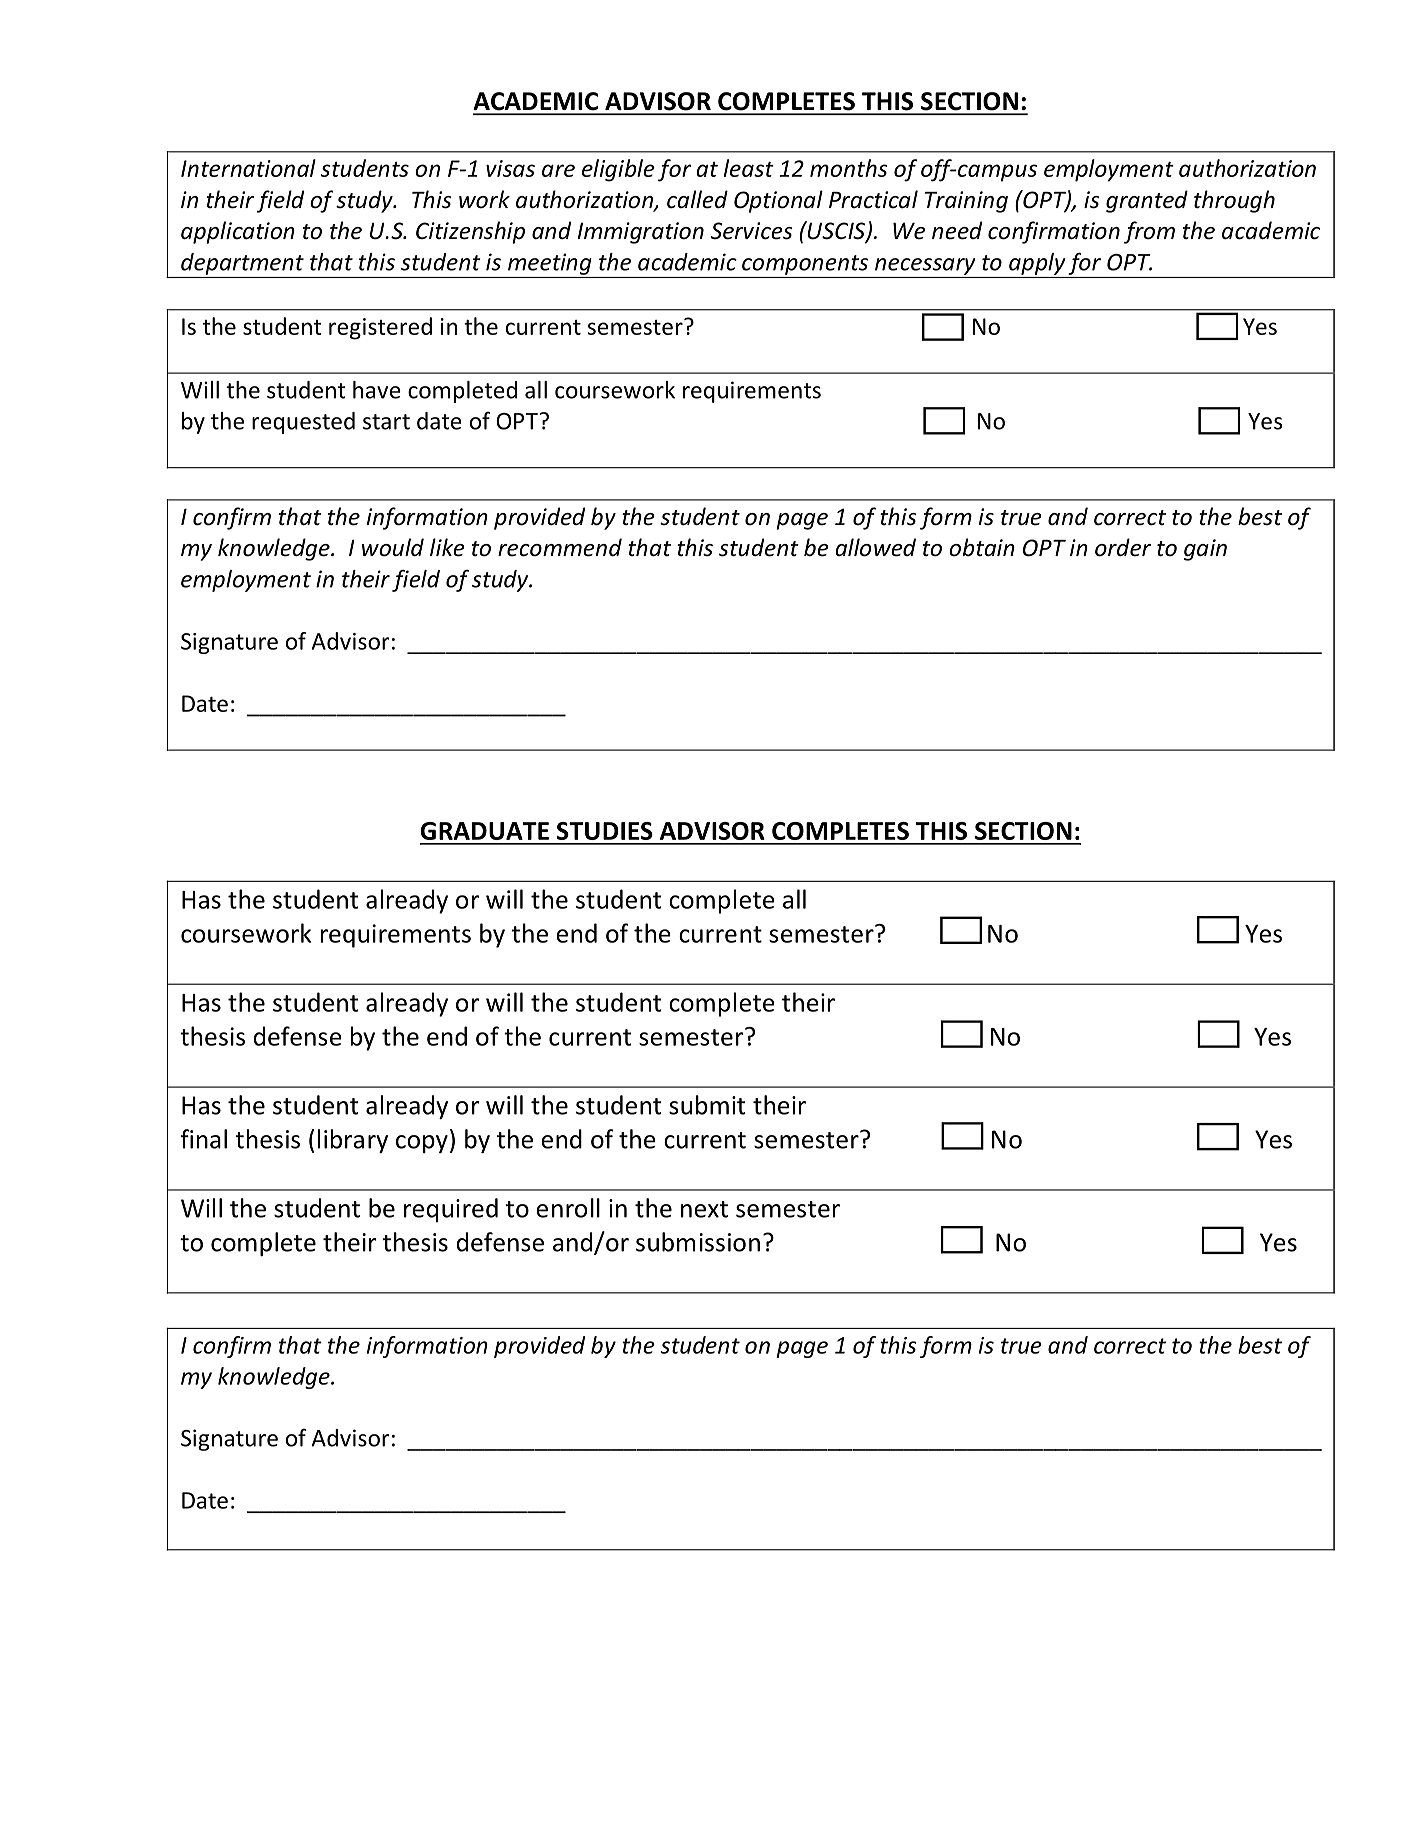  I want to click on allowed, so click(875, 547).
